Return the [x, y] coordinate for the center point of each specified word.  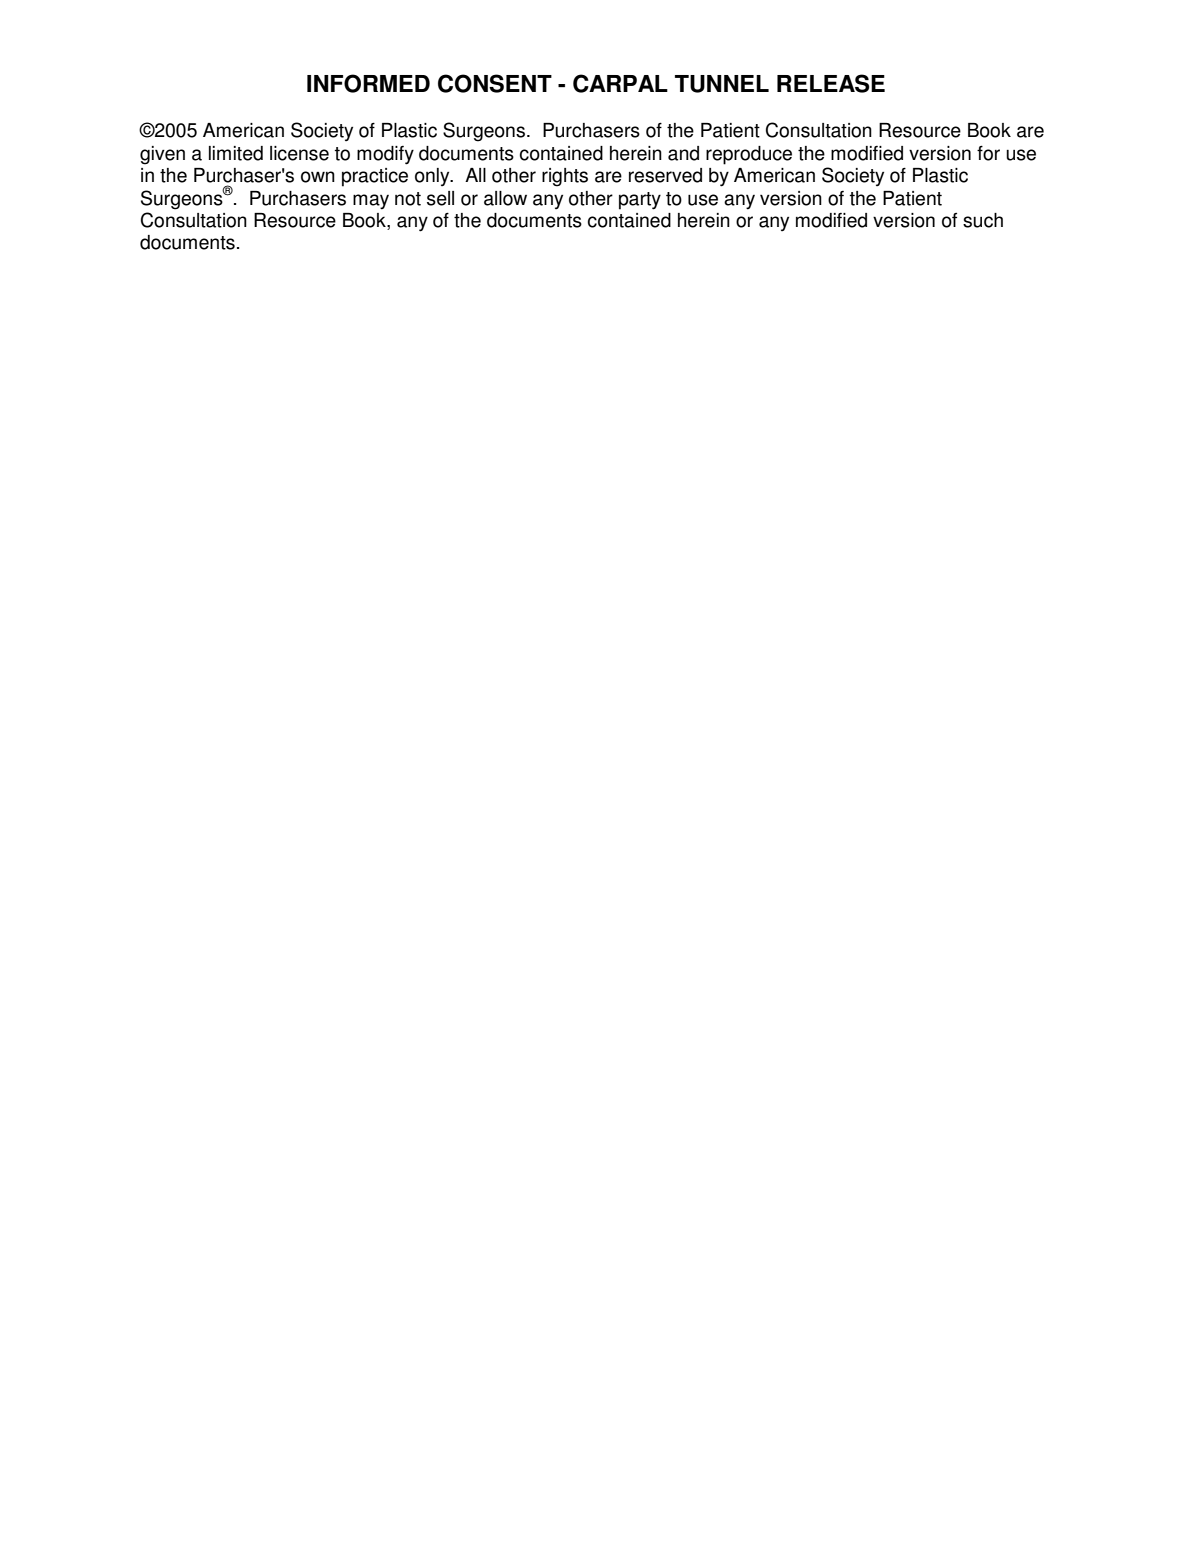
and [683, 153]
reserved [665, 175]
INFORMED [368, 83]
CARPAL [620, 83]
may [371, 202]
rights [565, 177]
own [318, 177]
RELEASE [831, 83]
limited [236, 153]
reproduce [749, 155]
